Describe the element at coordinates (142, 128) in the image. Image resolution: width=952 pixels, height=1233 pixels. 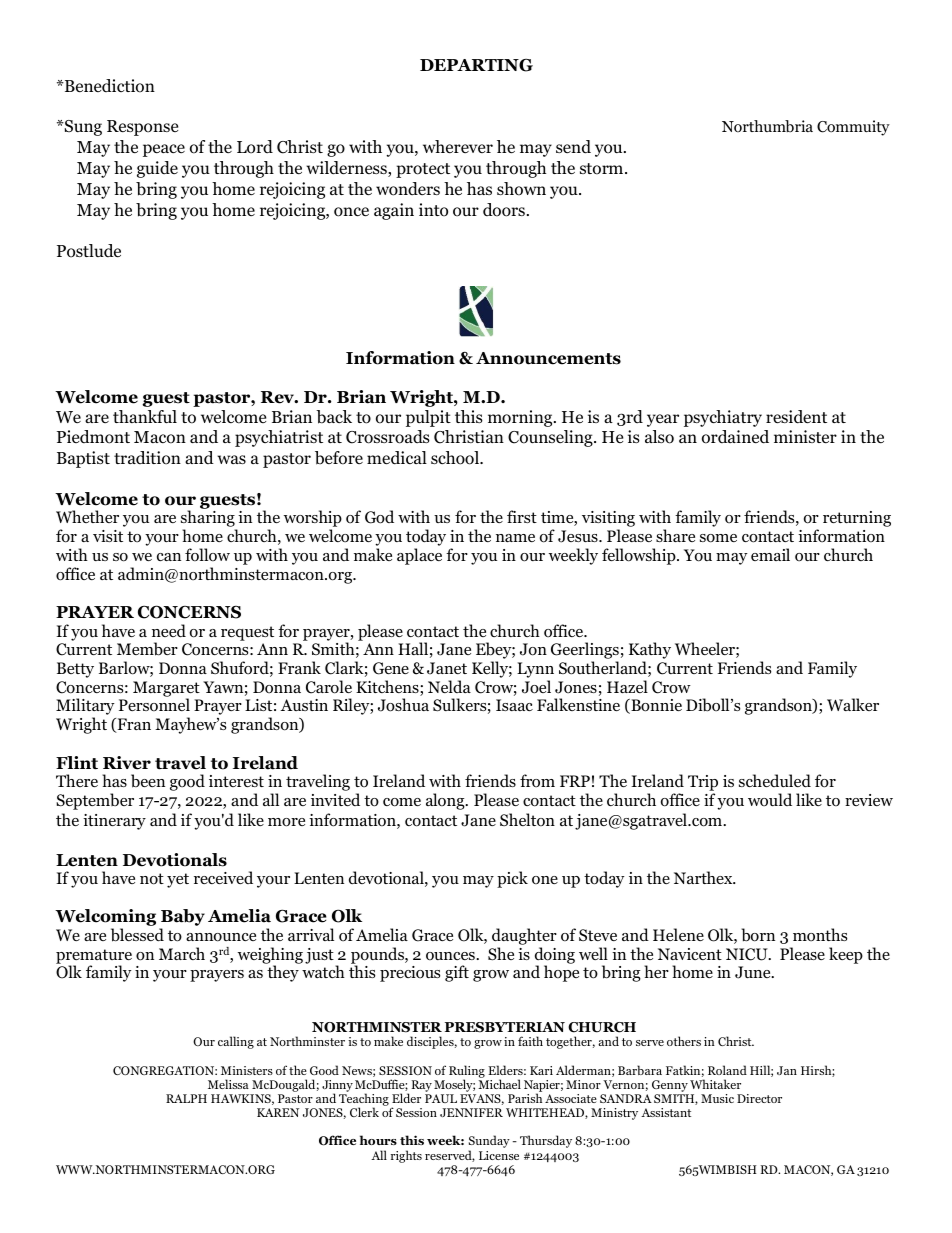
I see `Response` at that location.
